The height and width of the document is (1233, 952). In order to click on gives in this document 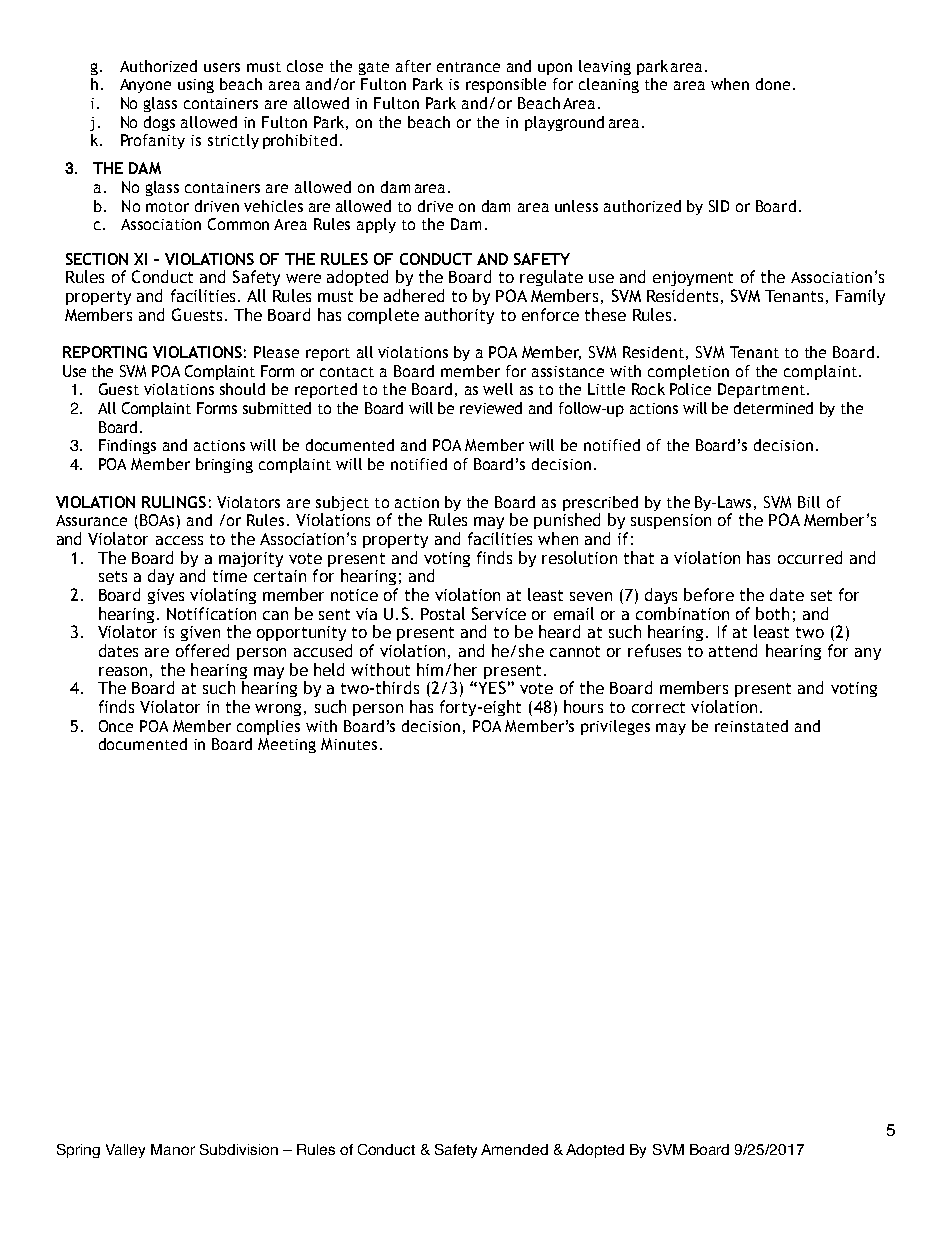, I will do `click(166, 596)`.
